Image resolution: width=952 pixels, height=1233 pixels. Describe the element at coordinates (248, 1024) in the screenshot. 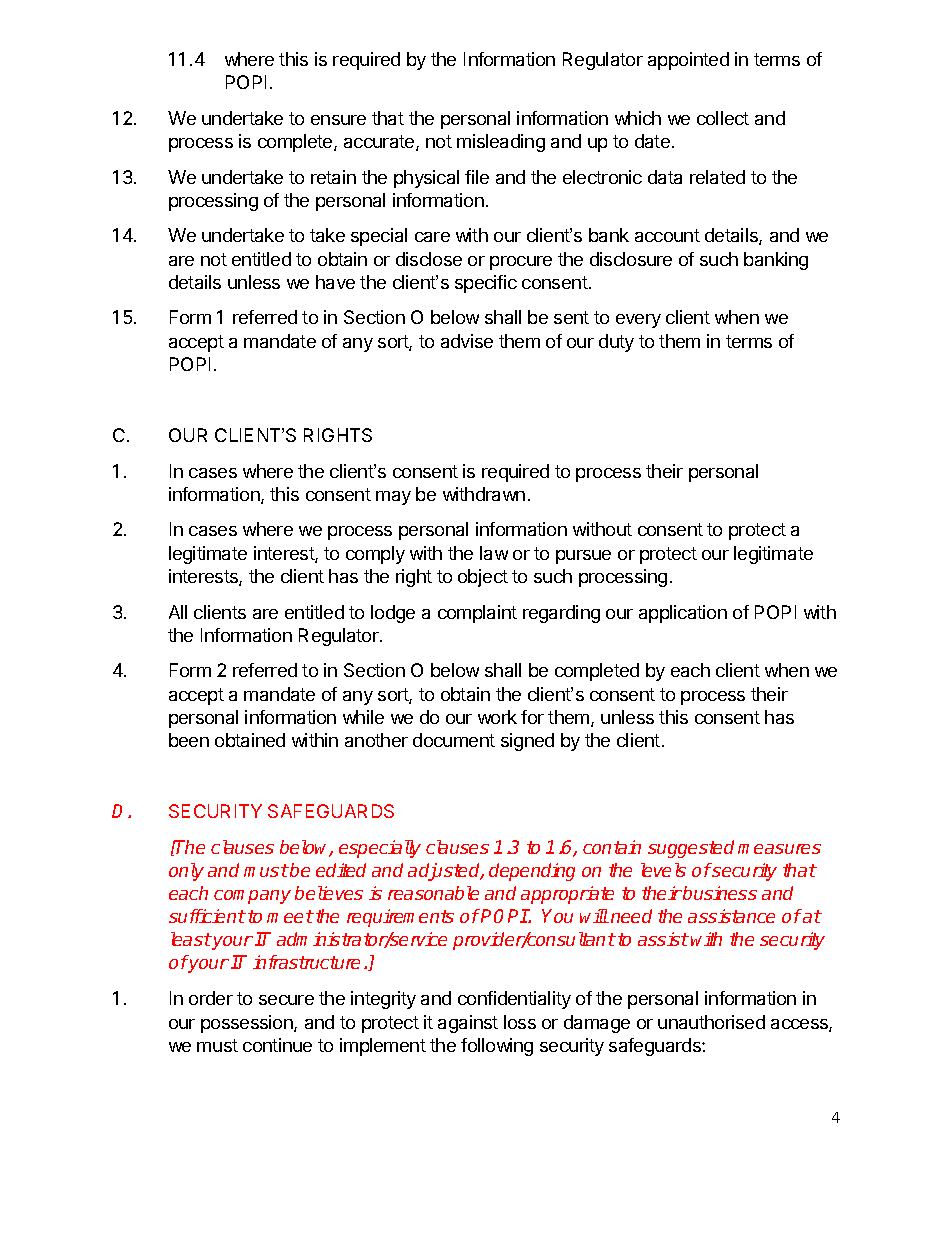

I see `possession` at that location.
